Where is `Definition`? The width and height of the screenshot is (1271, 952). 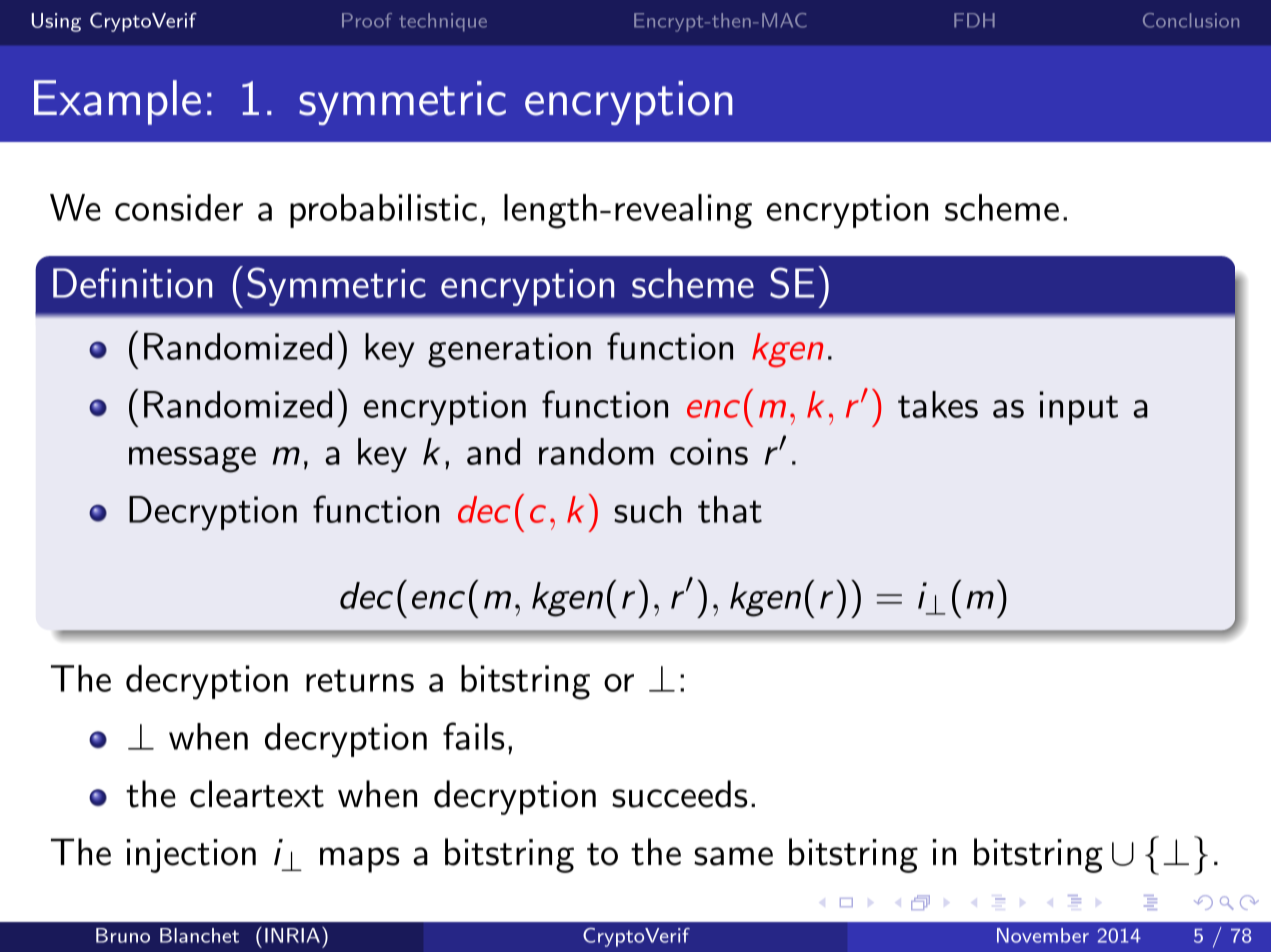 Definition is located at coordinates (132, 283).
